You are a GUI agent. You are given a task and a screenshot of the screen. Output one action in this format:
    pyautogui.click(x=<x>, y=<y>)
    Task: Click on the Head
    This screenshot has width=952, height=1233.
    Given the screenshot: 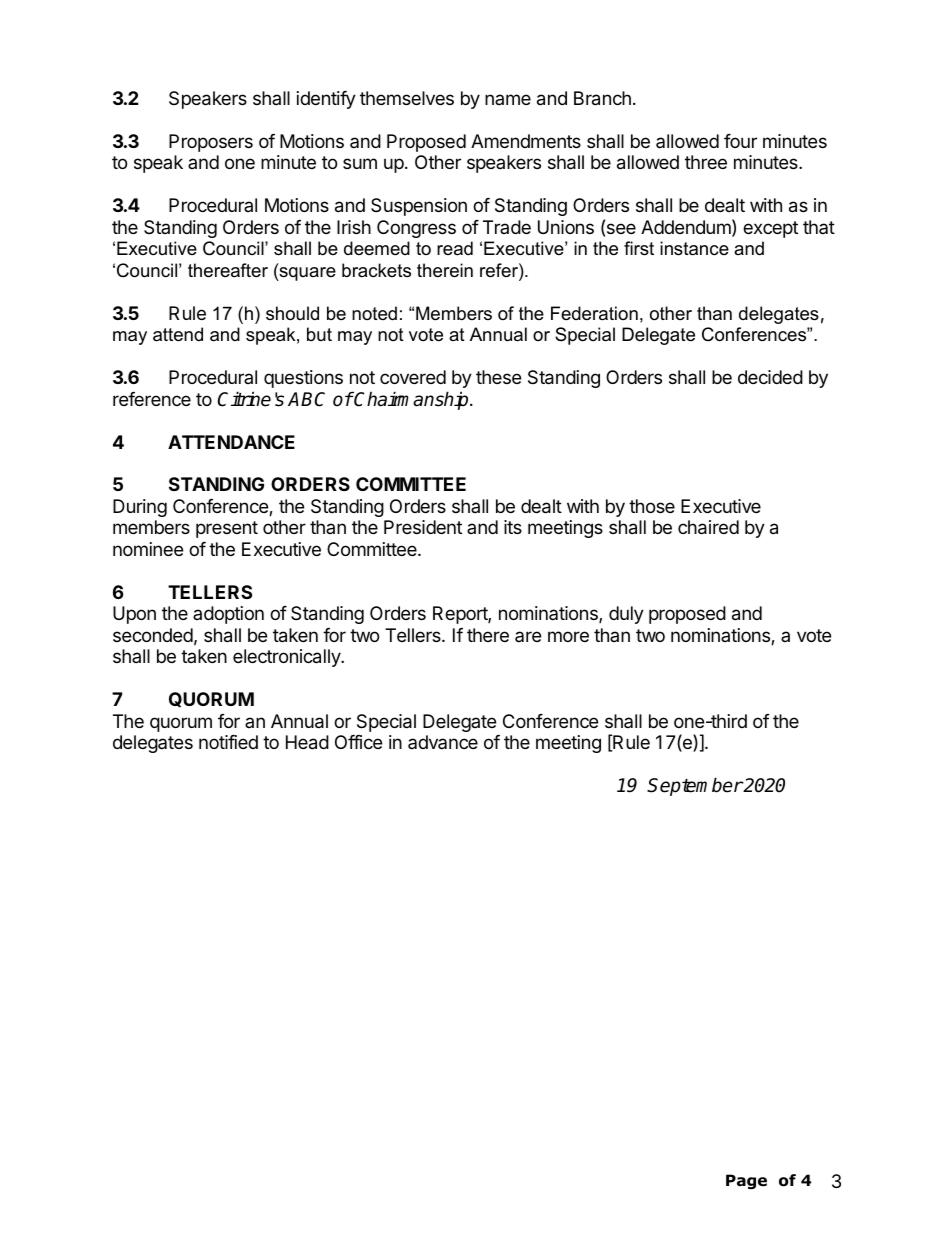 What is the action you would take?
    pyautogui.click(x=307, y=742)
